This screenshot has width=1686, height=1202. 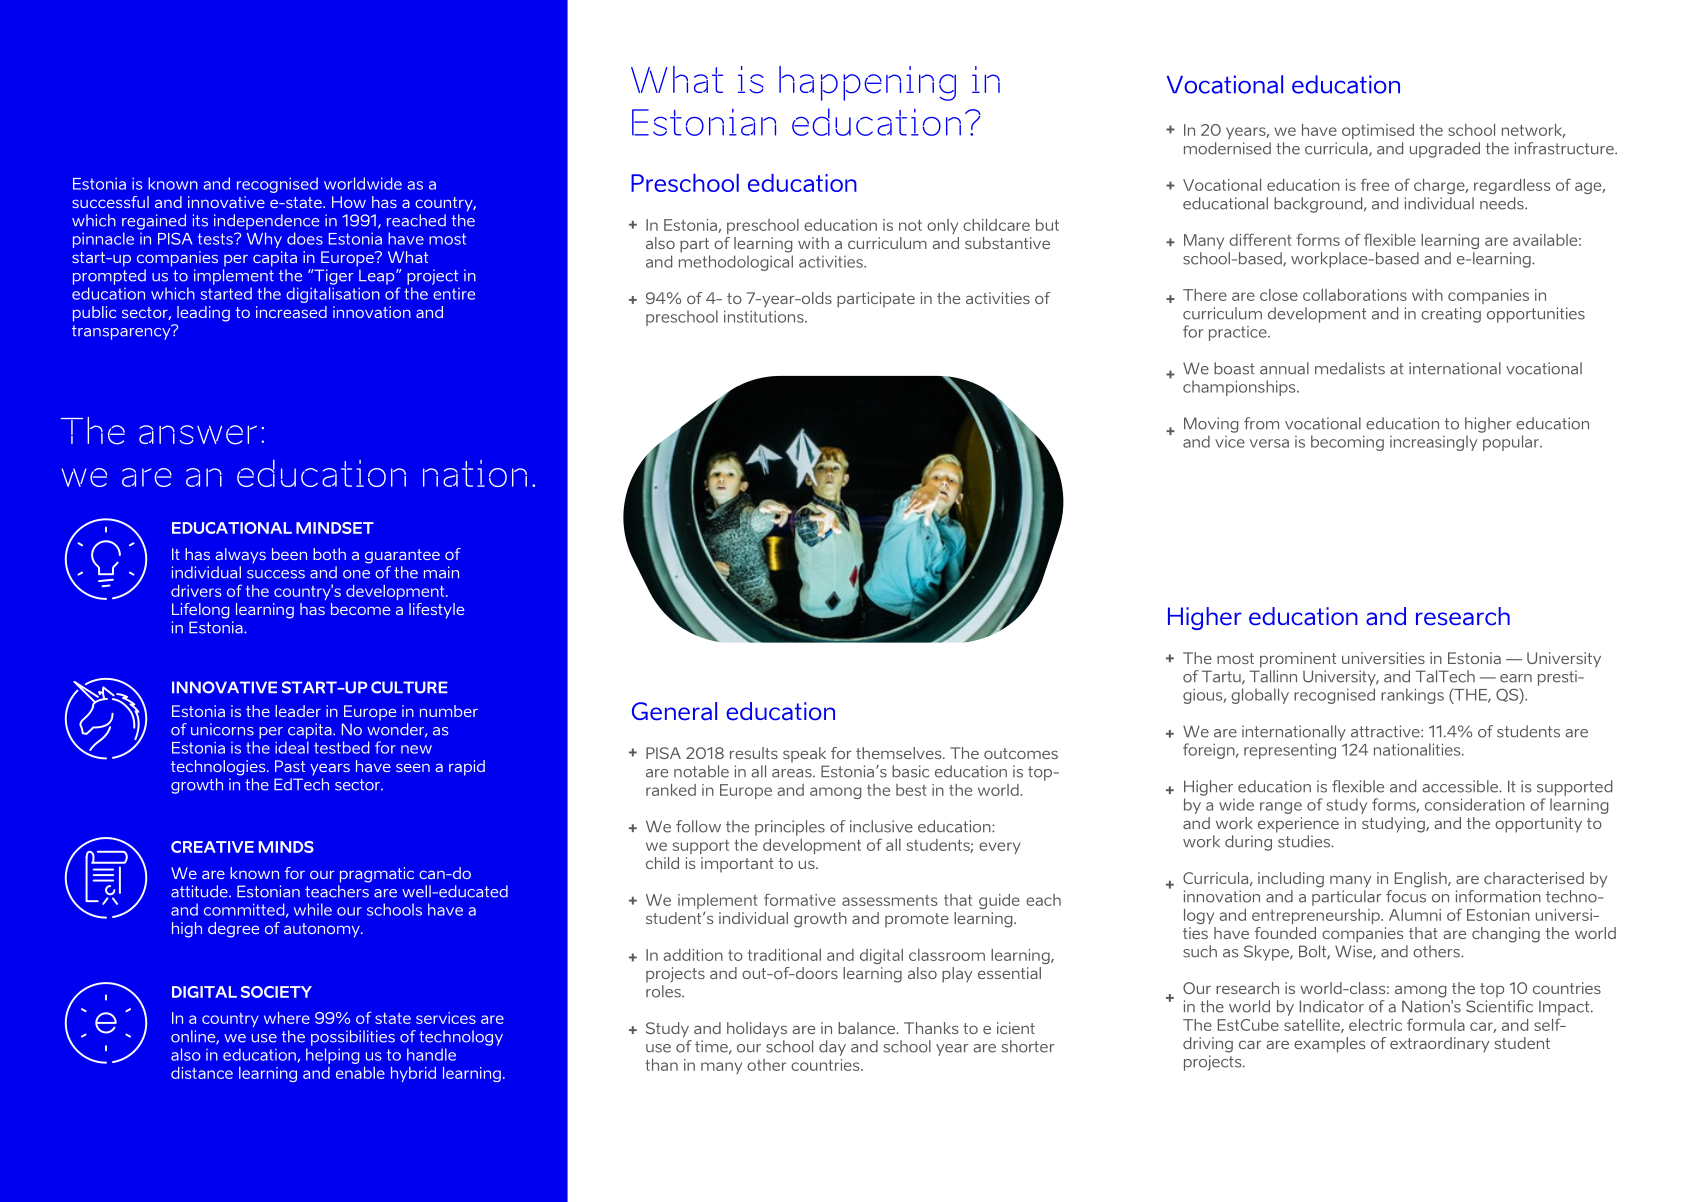 I want to click on institutions, so click(x=765, y=316).
